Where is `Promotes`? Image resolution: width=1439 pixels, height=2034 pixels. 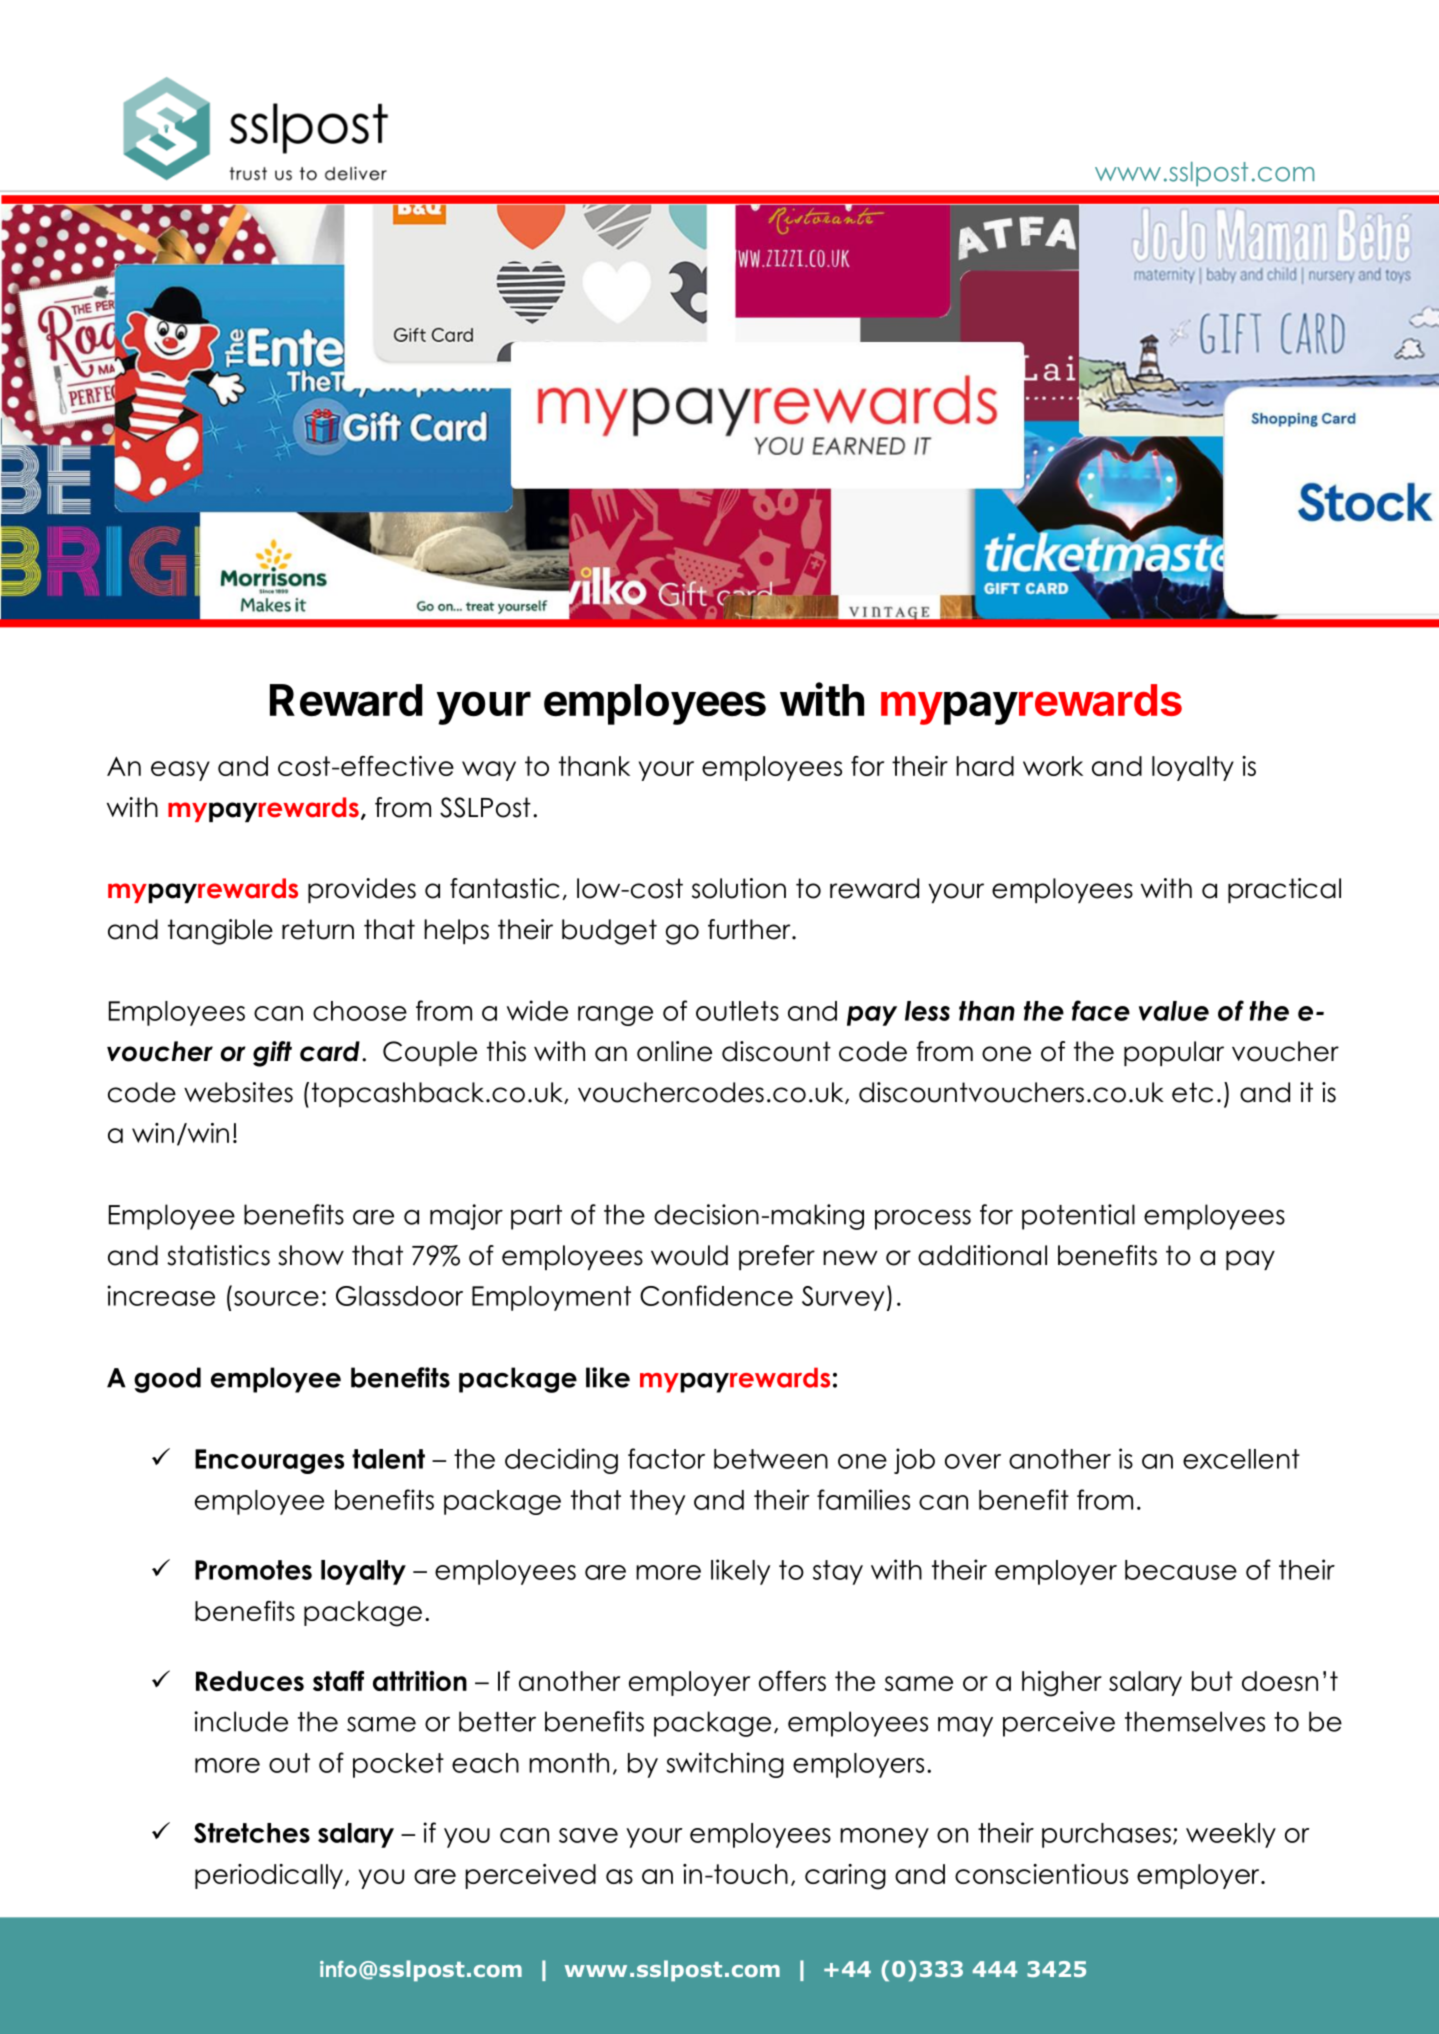 Promotes is located at coordinates (253, 1570).
